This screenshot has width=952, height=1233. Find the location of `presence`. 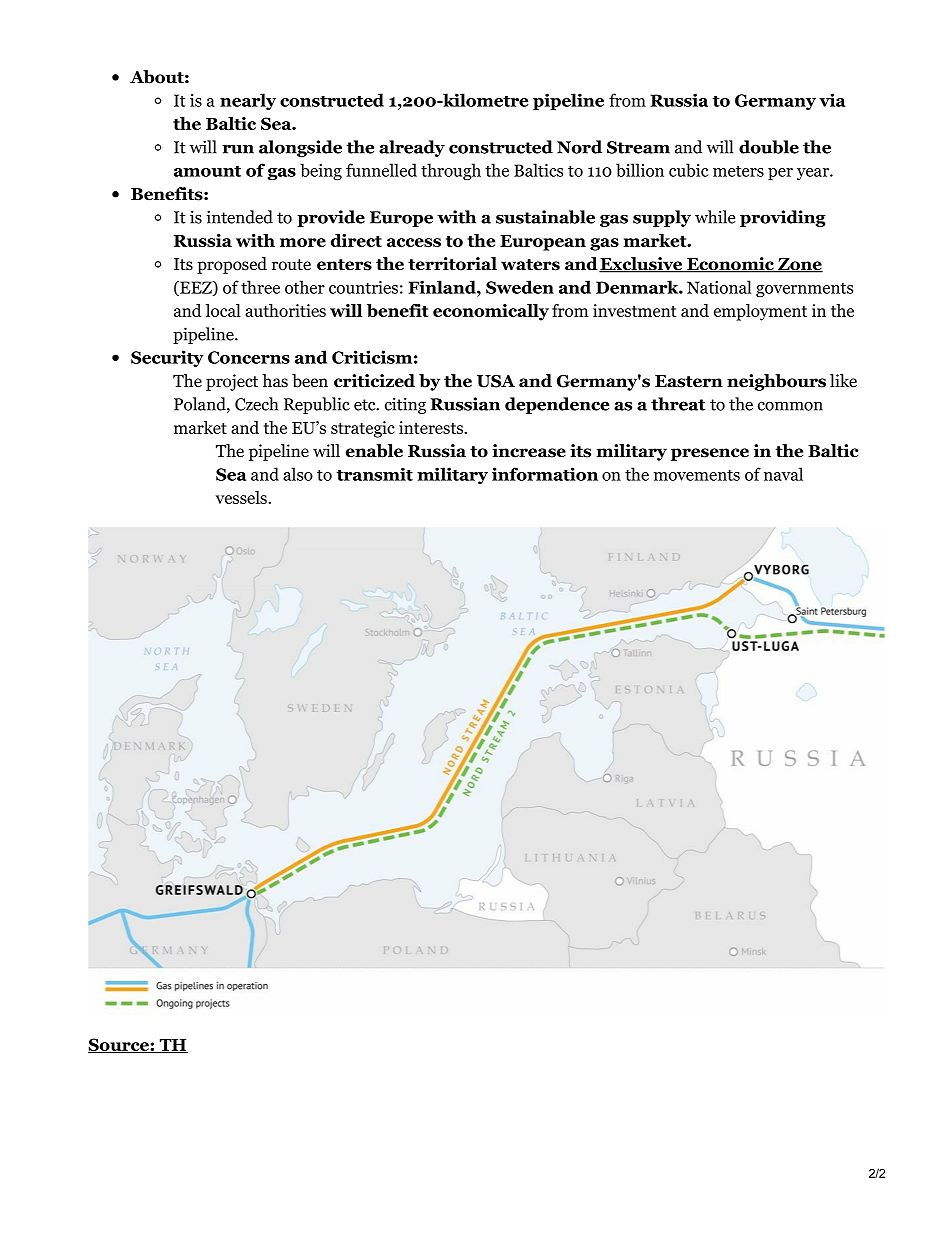

presence is located at coordinates (710, 454).
